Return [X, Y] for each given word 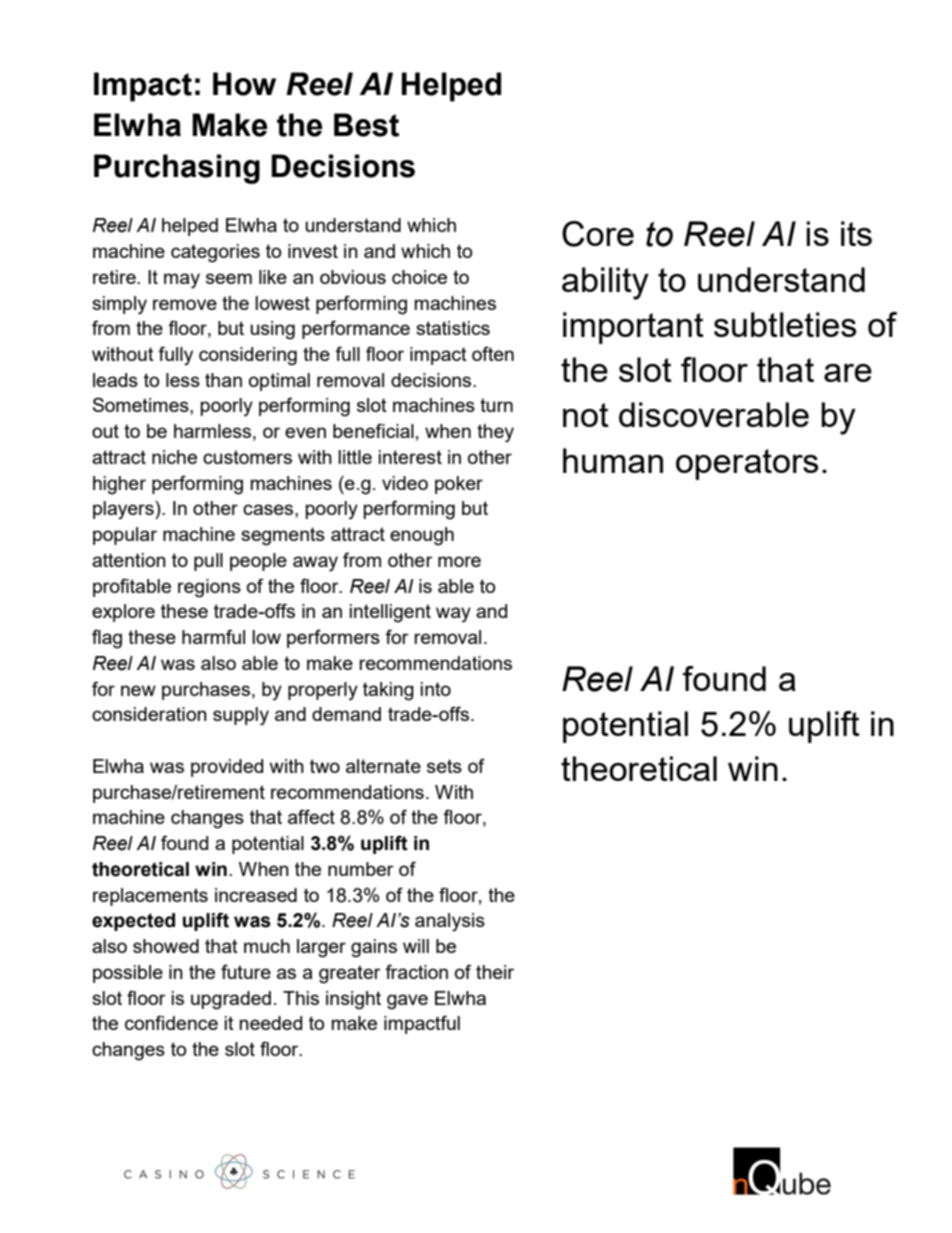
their [495, 972]
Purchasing [177, 169]
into [436, 689]
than [223, 380]
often [493, 353]
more [459, 561]
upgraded [231, 1000]
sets [444, 766]
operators [747, 464]
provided [227, 768]
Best [366, 125]
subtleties [785, 324]
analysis [450, 922]
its [856, 233]
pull [208, 562]
